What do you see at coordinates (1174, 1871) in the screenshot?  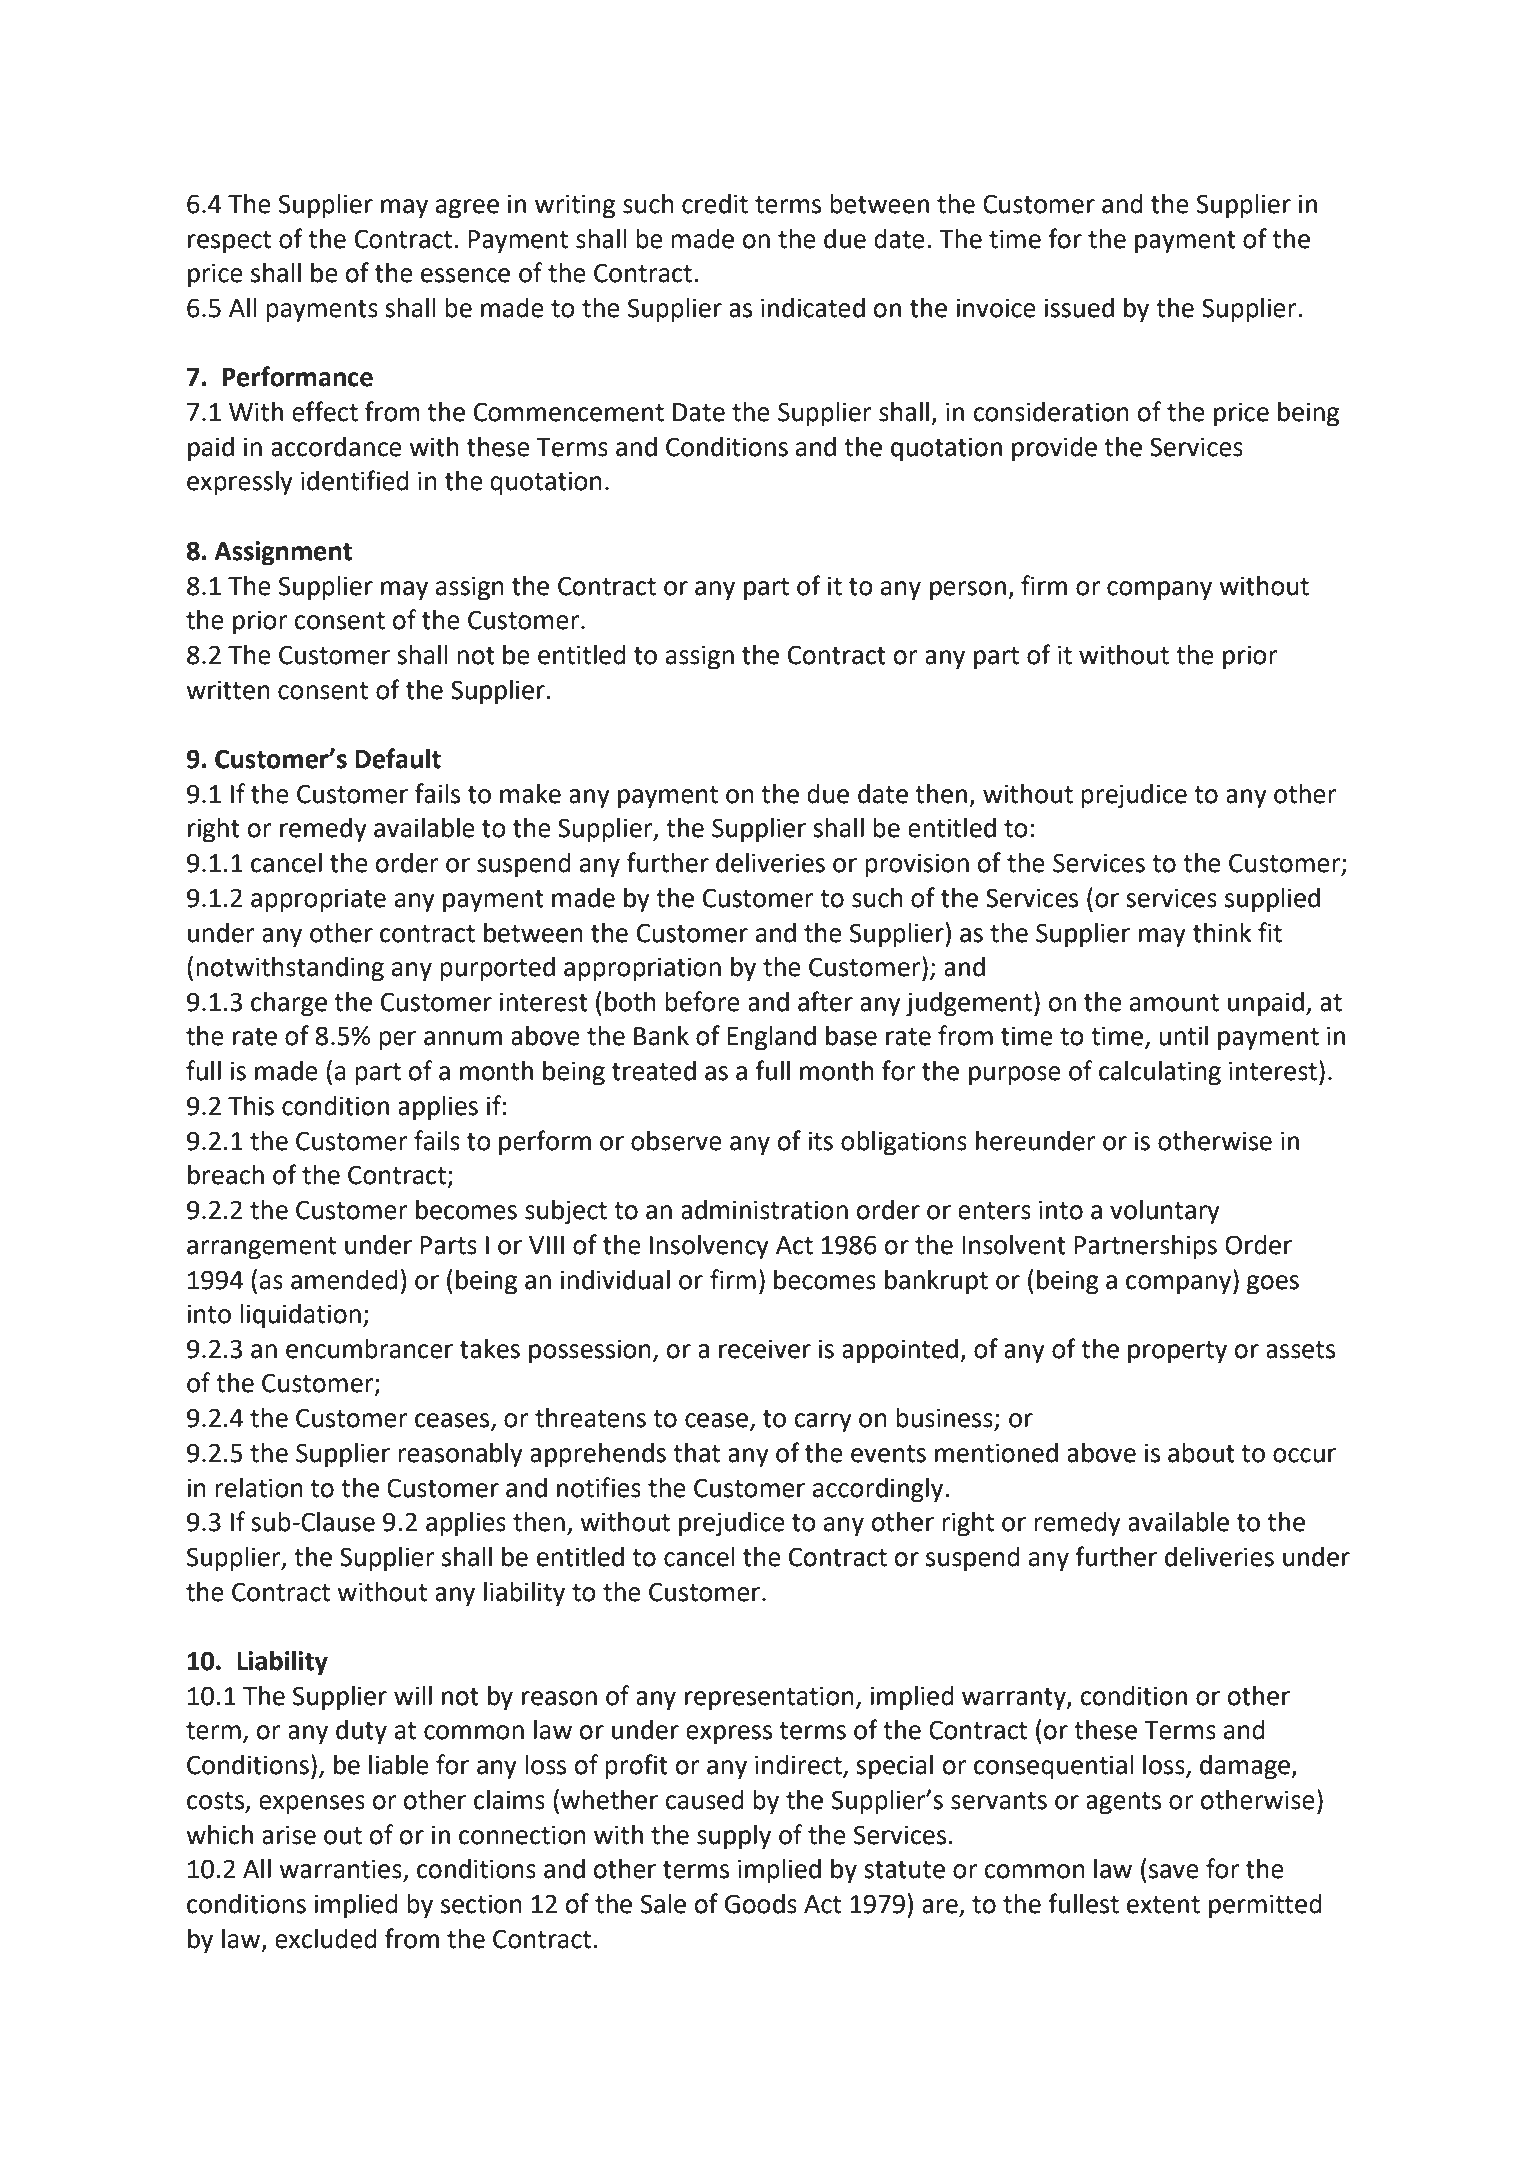 I see `save` at bounding box center [1174, 1871].
